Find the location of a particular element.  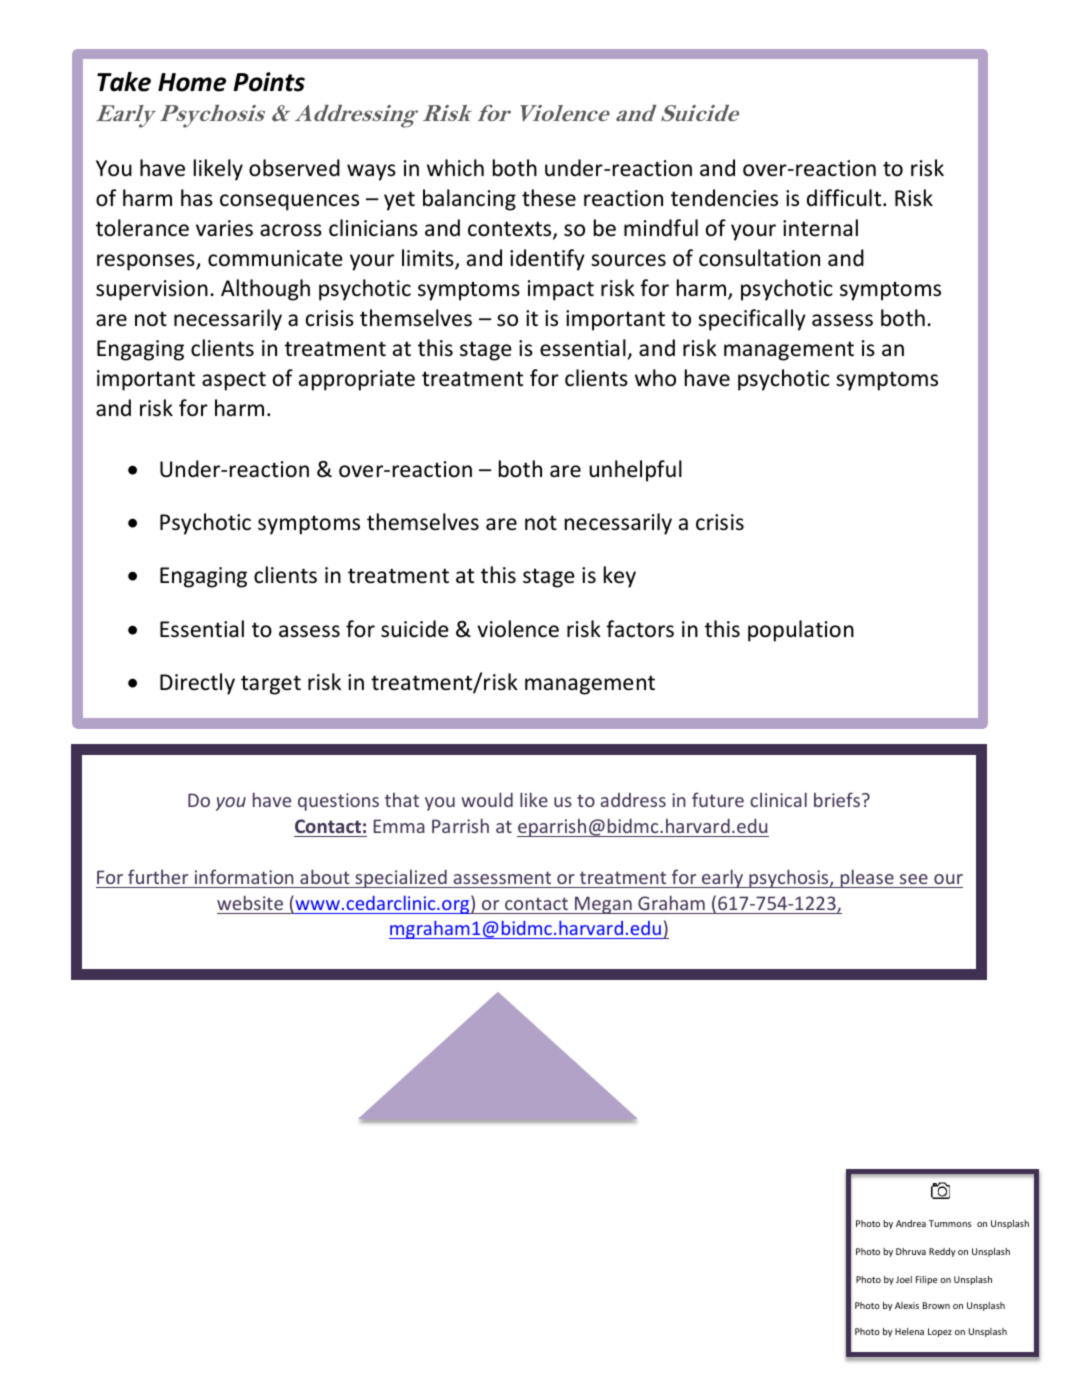

specifically is located at coordinates (752, 320).
